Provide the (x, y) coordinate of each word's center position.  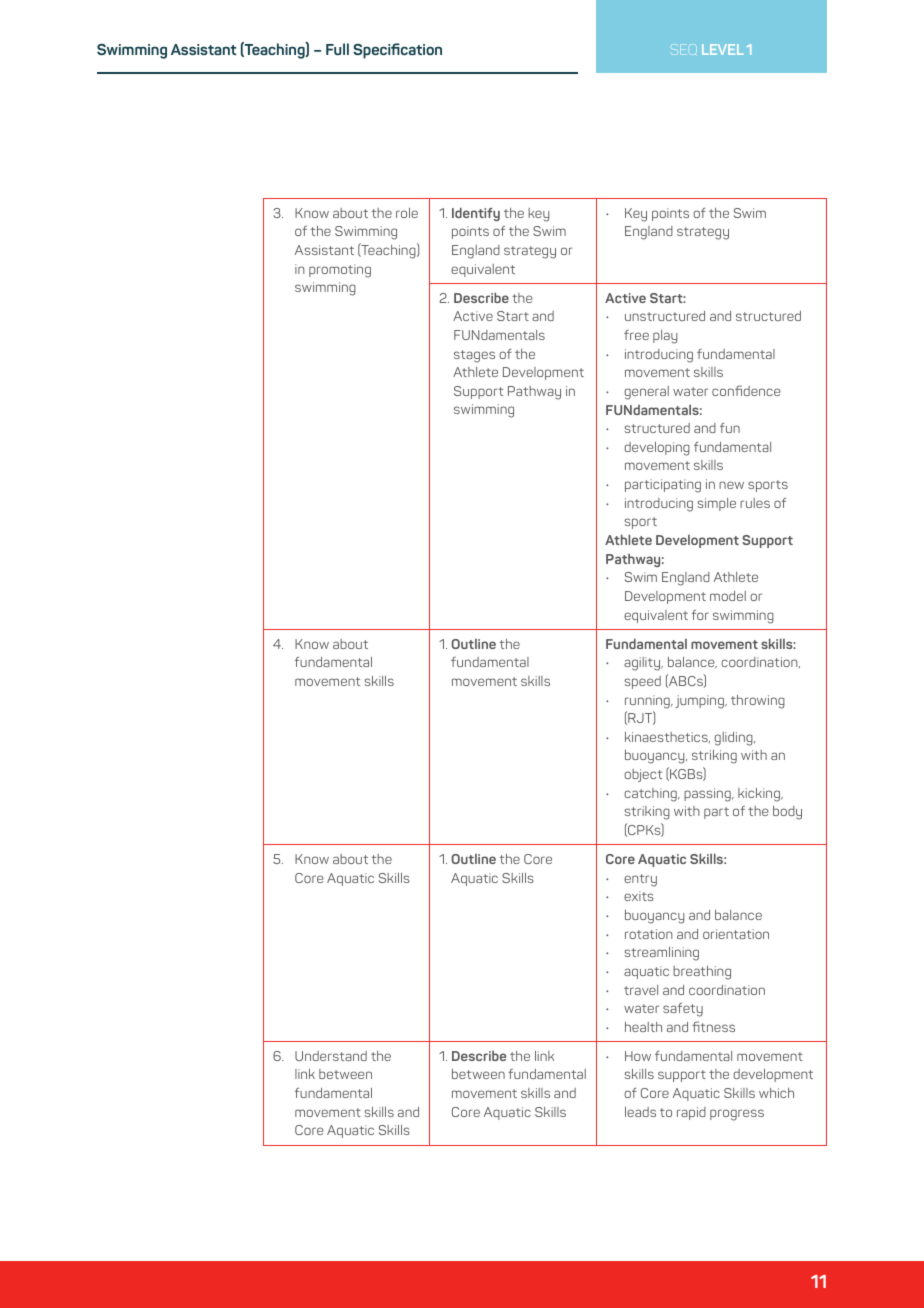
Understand (331, 1056)
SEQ (683, 49)
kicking (760, 795)
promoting (340, 271)
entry (640, 880)
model (728, 596)
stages (474, 356)
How (638, 1056)
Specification (397, 51)
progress (737, 1115)
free (636, 335)
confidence (746, 390)
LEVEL (722, 49)
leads (640, 1112)
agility (643, 664)
